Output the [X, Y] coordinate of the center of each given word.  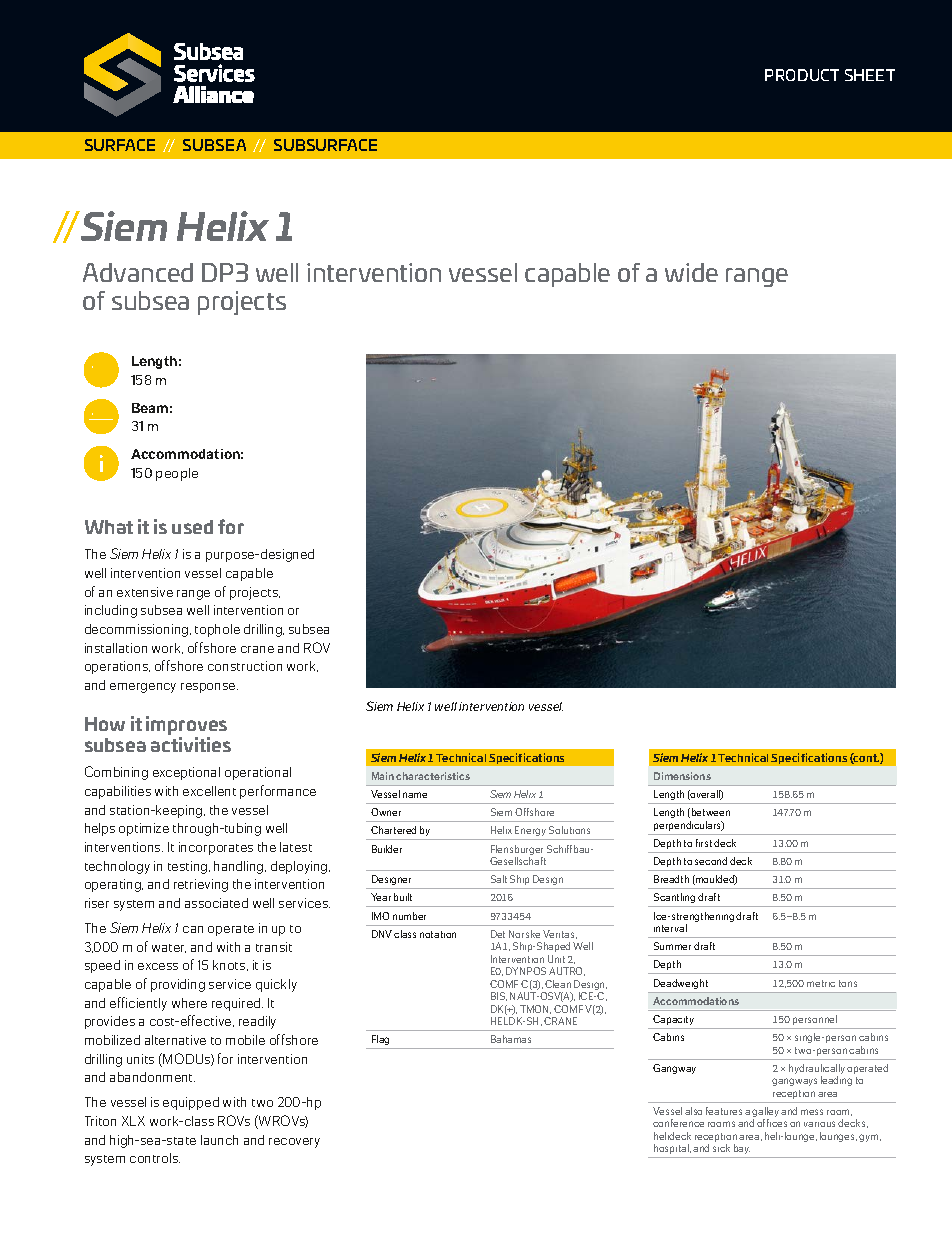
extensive [145, 592]
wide [691, 272]
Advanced [138, 272]
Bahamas [511, 1039]
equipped [191, 1103]
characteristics [433, 776]
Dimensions [682, 776]
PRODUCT [802, 75]
